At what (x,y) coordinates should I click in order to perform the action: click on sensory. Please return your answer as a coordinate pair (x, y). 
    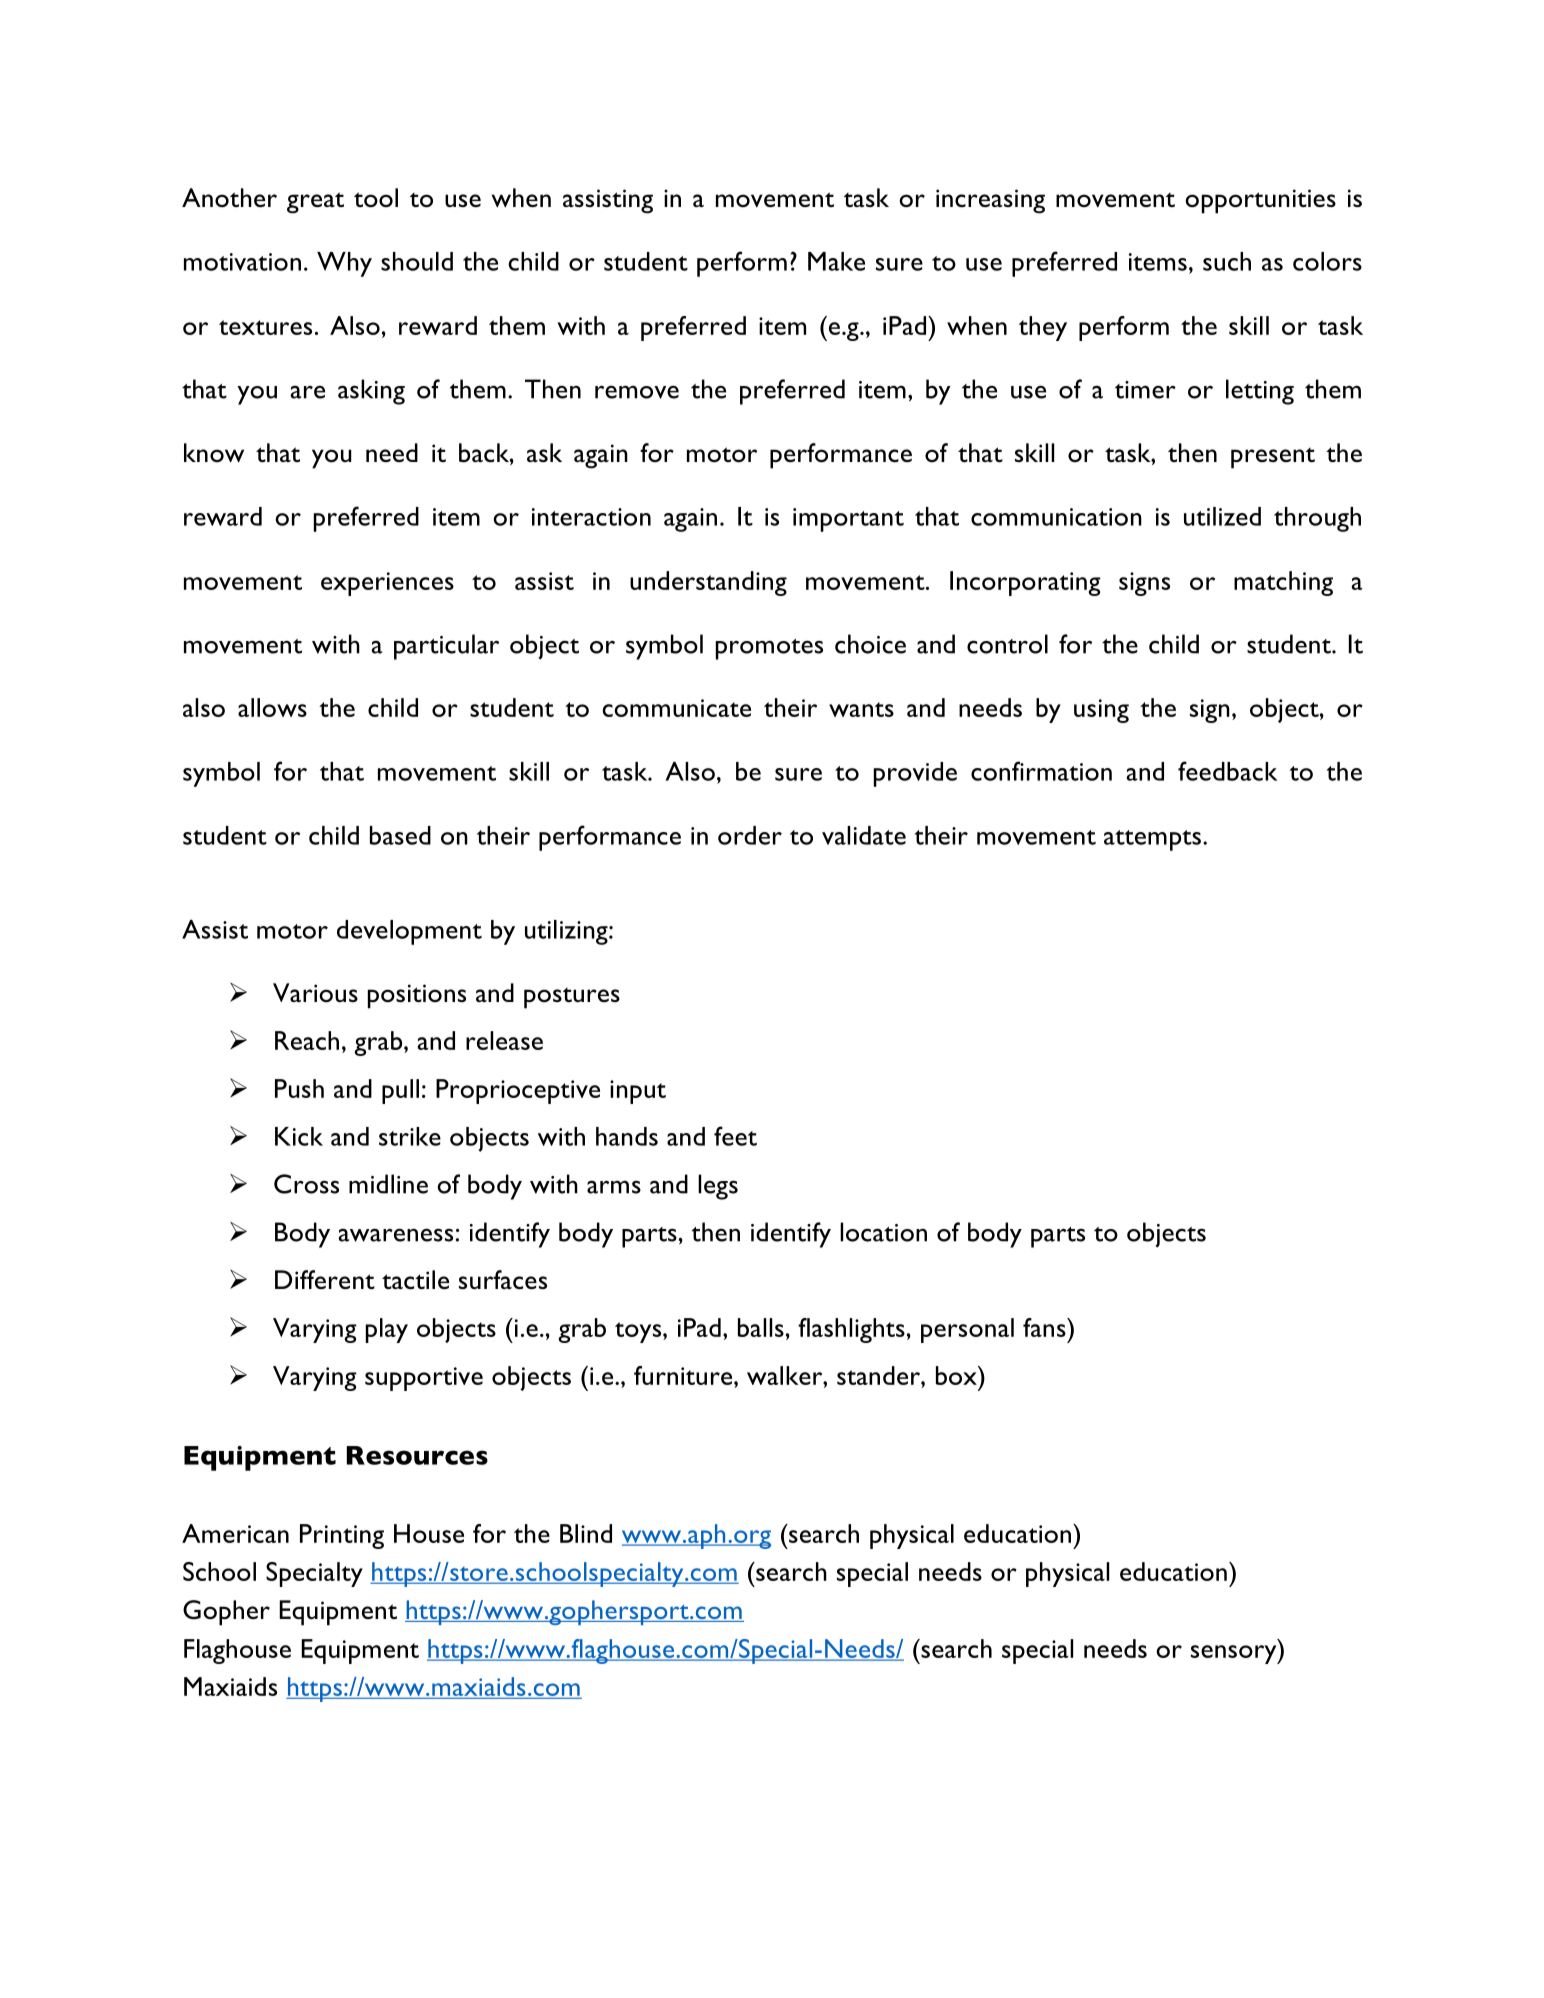
    Looking at the image, I should click on (1235, 1654).
